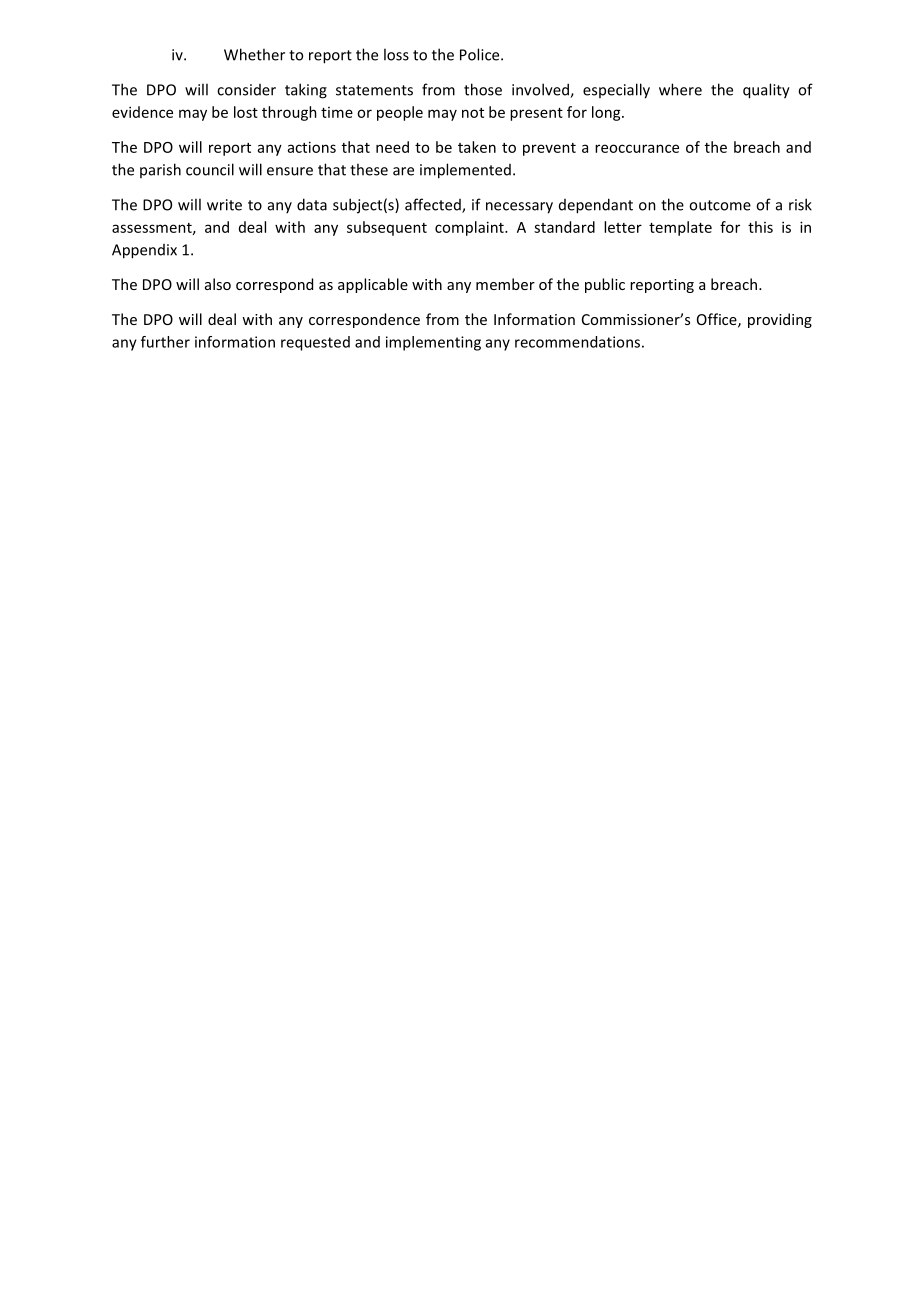 This screenshot has height=1308, width=924. What do you see at coordinates (473, 113) in the screenshot?
I see `not` at bounding box center [473, 113].
